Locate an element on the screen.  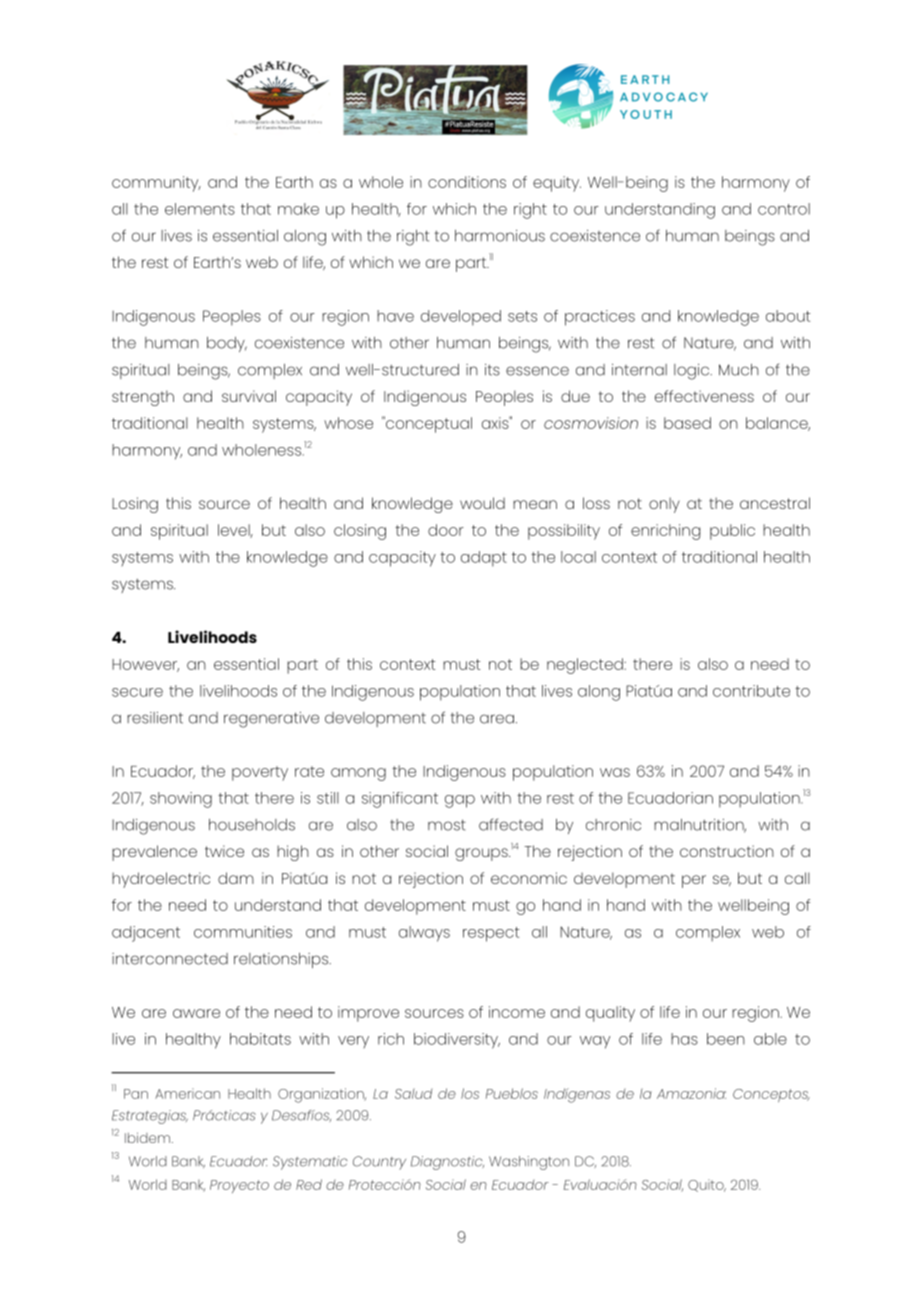
control is located at coordinates (784, 209).
